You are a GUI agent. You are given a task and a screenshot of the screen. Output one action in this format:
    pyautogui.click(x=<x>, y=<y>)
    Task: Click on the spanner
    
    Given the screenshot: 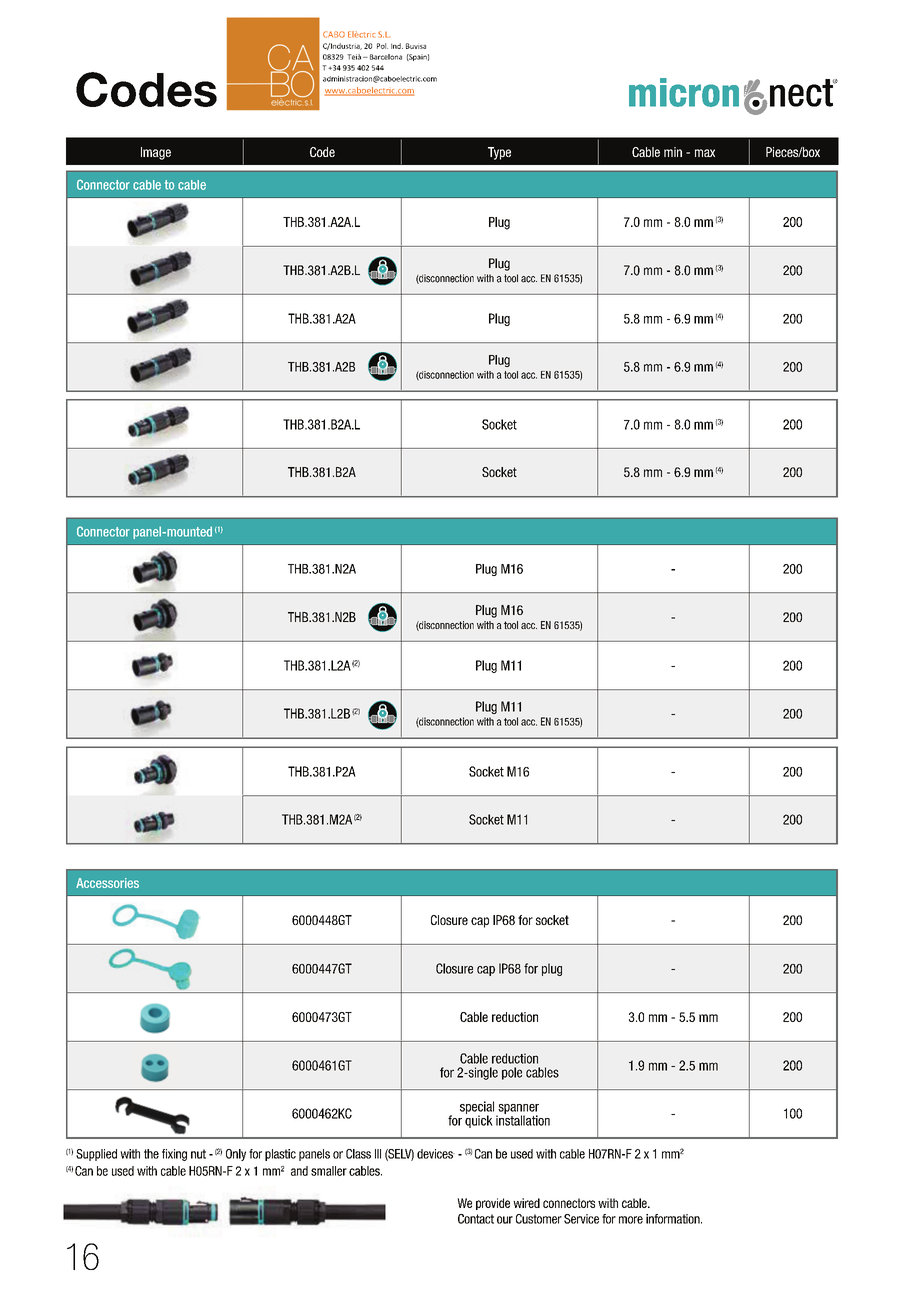 What is the action you would take?
    pyautogui.click(x=517, y=1110)
